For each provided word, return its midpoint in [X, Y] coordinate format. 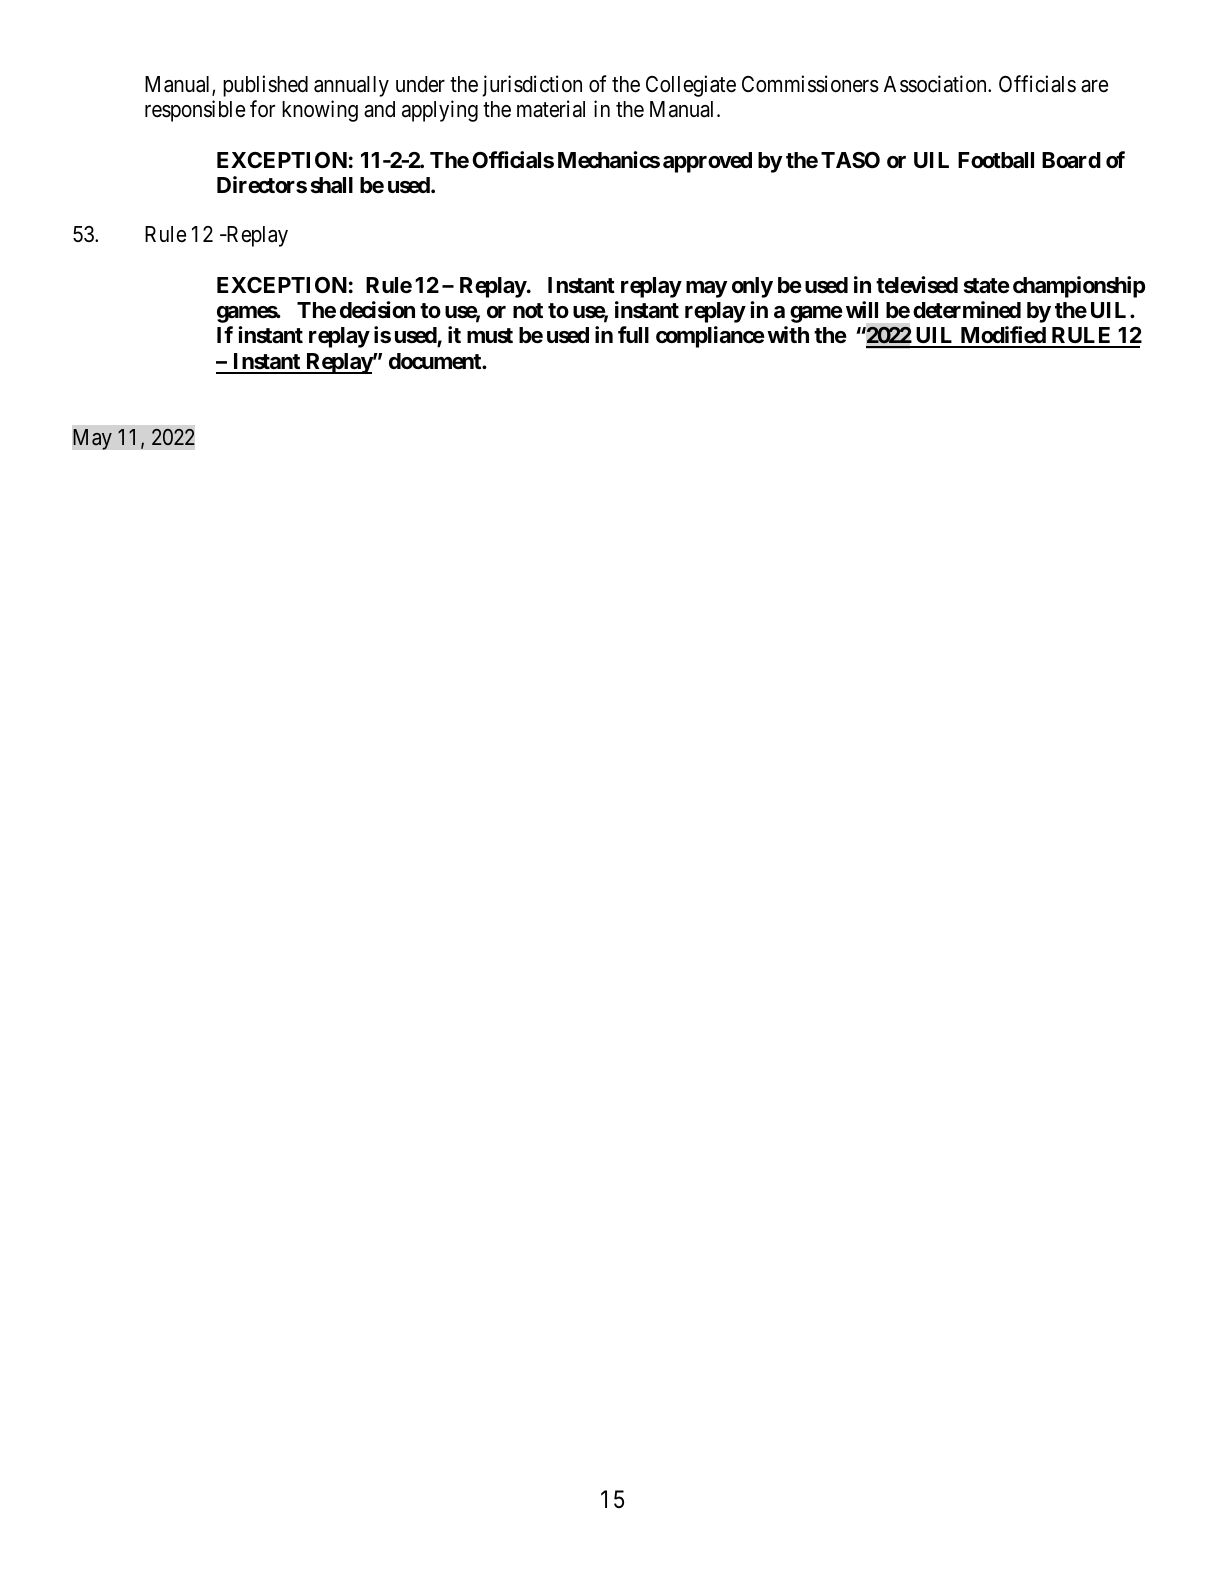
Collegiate [691, 86]
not [528, 310]
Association [936, 84]
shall [332, 185]
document [436, 361]
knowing [320, 111]
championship [1079, 287]
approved [707, 162]
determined [967, 309]
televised [917, 285]
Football [996, 160]
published [265, 86]
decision [377, 309]
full [633, 334]
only [752, 287]
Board [1071, 160]
